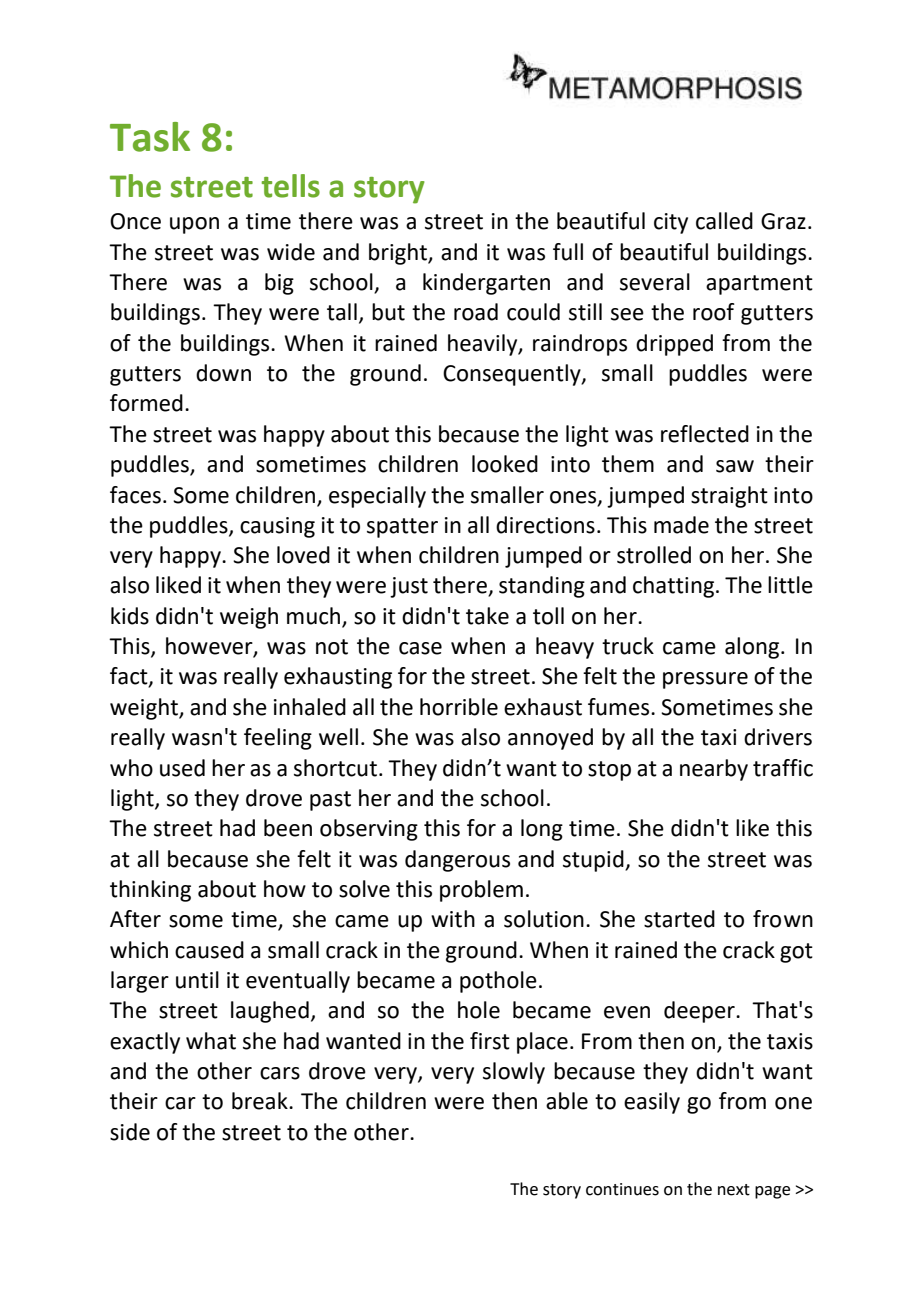 This screenshot has width=924, height=1308. Describe the element at coordinates (505, 464) in the screenshot. I see `looked` at that location.
